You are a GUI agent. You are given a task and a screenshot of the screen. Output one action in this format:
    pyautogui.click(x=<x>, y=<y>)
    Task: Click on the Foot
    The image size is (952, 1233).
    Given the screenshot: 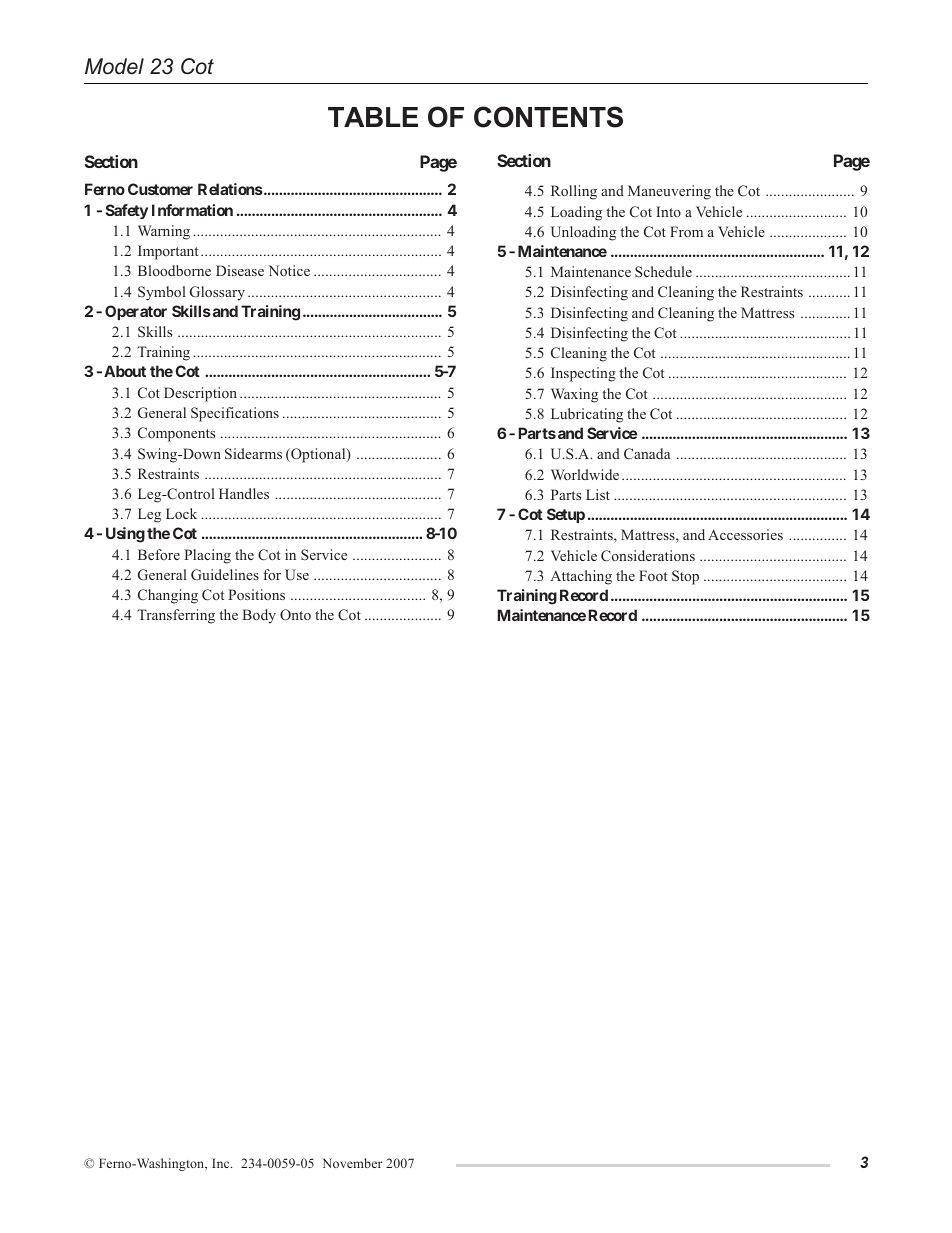 What is the action you would take?
    pyautogui.click(x=653, y=575)
